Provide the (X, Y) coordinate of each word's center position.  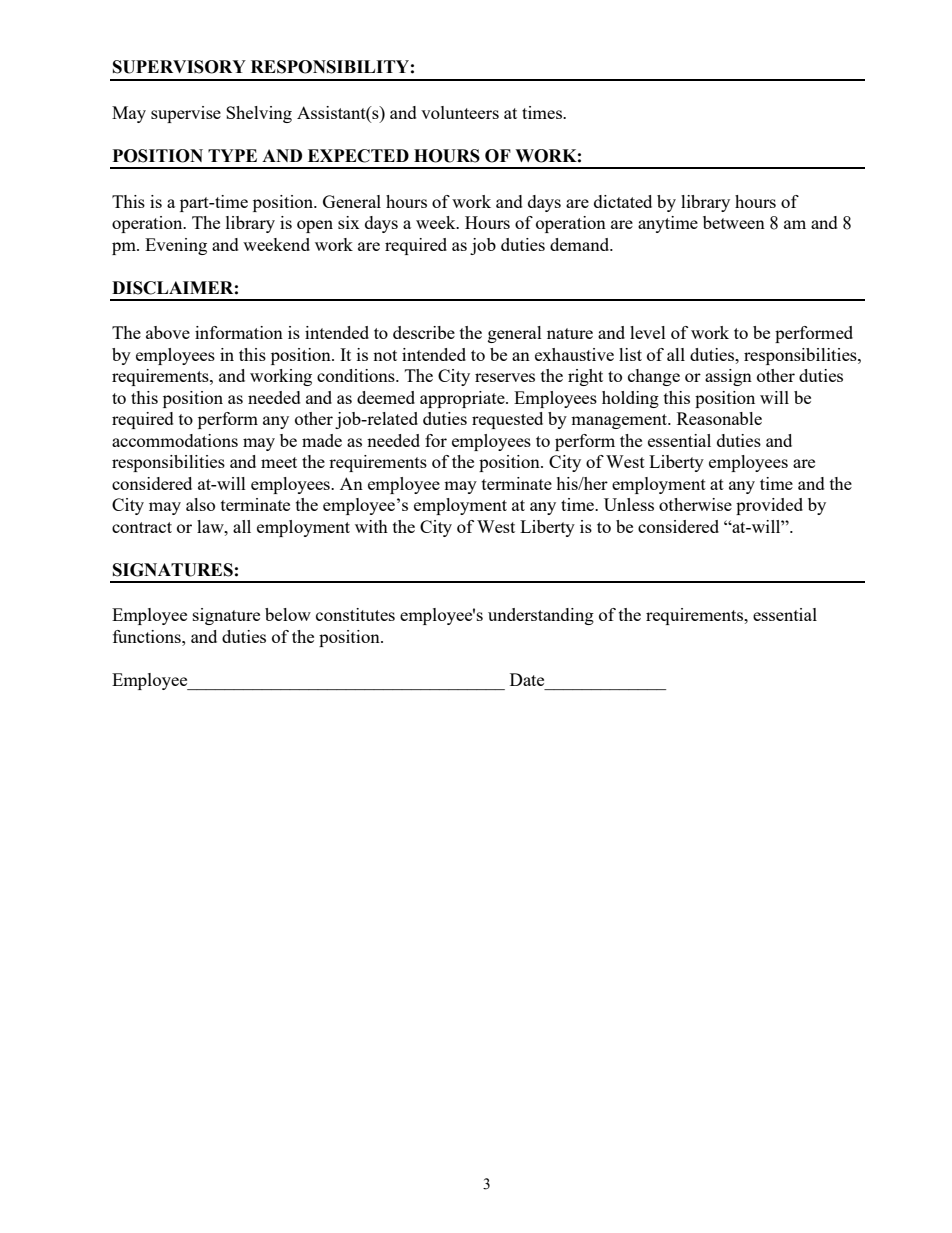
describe (424, 332)
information (239, 332)
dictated (623, 201)
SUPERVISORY (179, 67)
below (288, 614)
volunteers (460, 112)
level (648, 332)
